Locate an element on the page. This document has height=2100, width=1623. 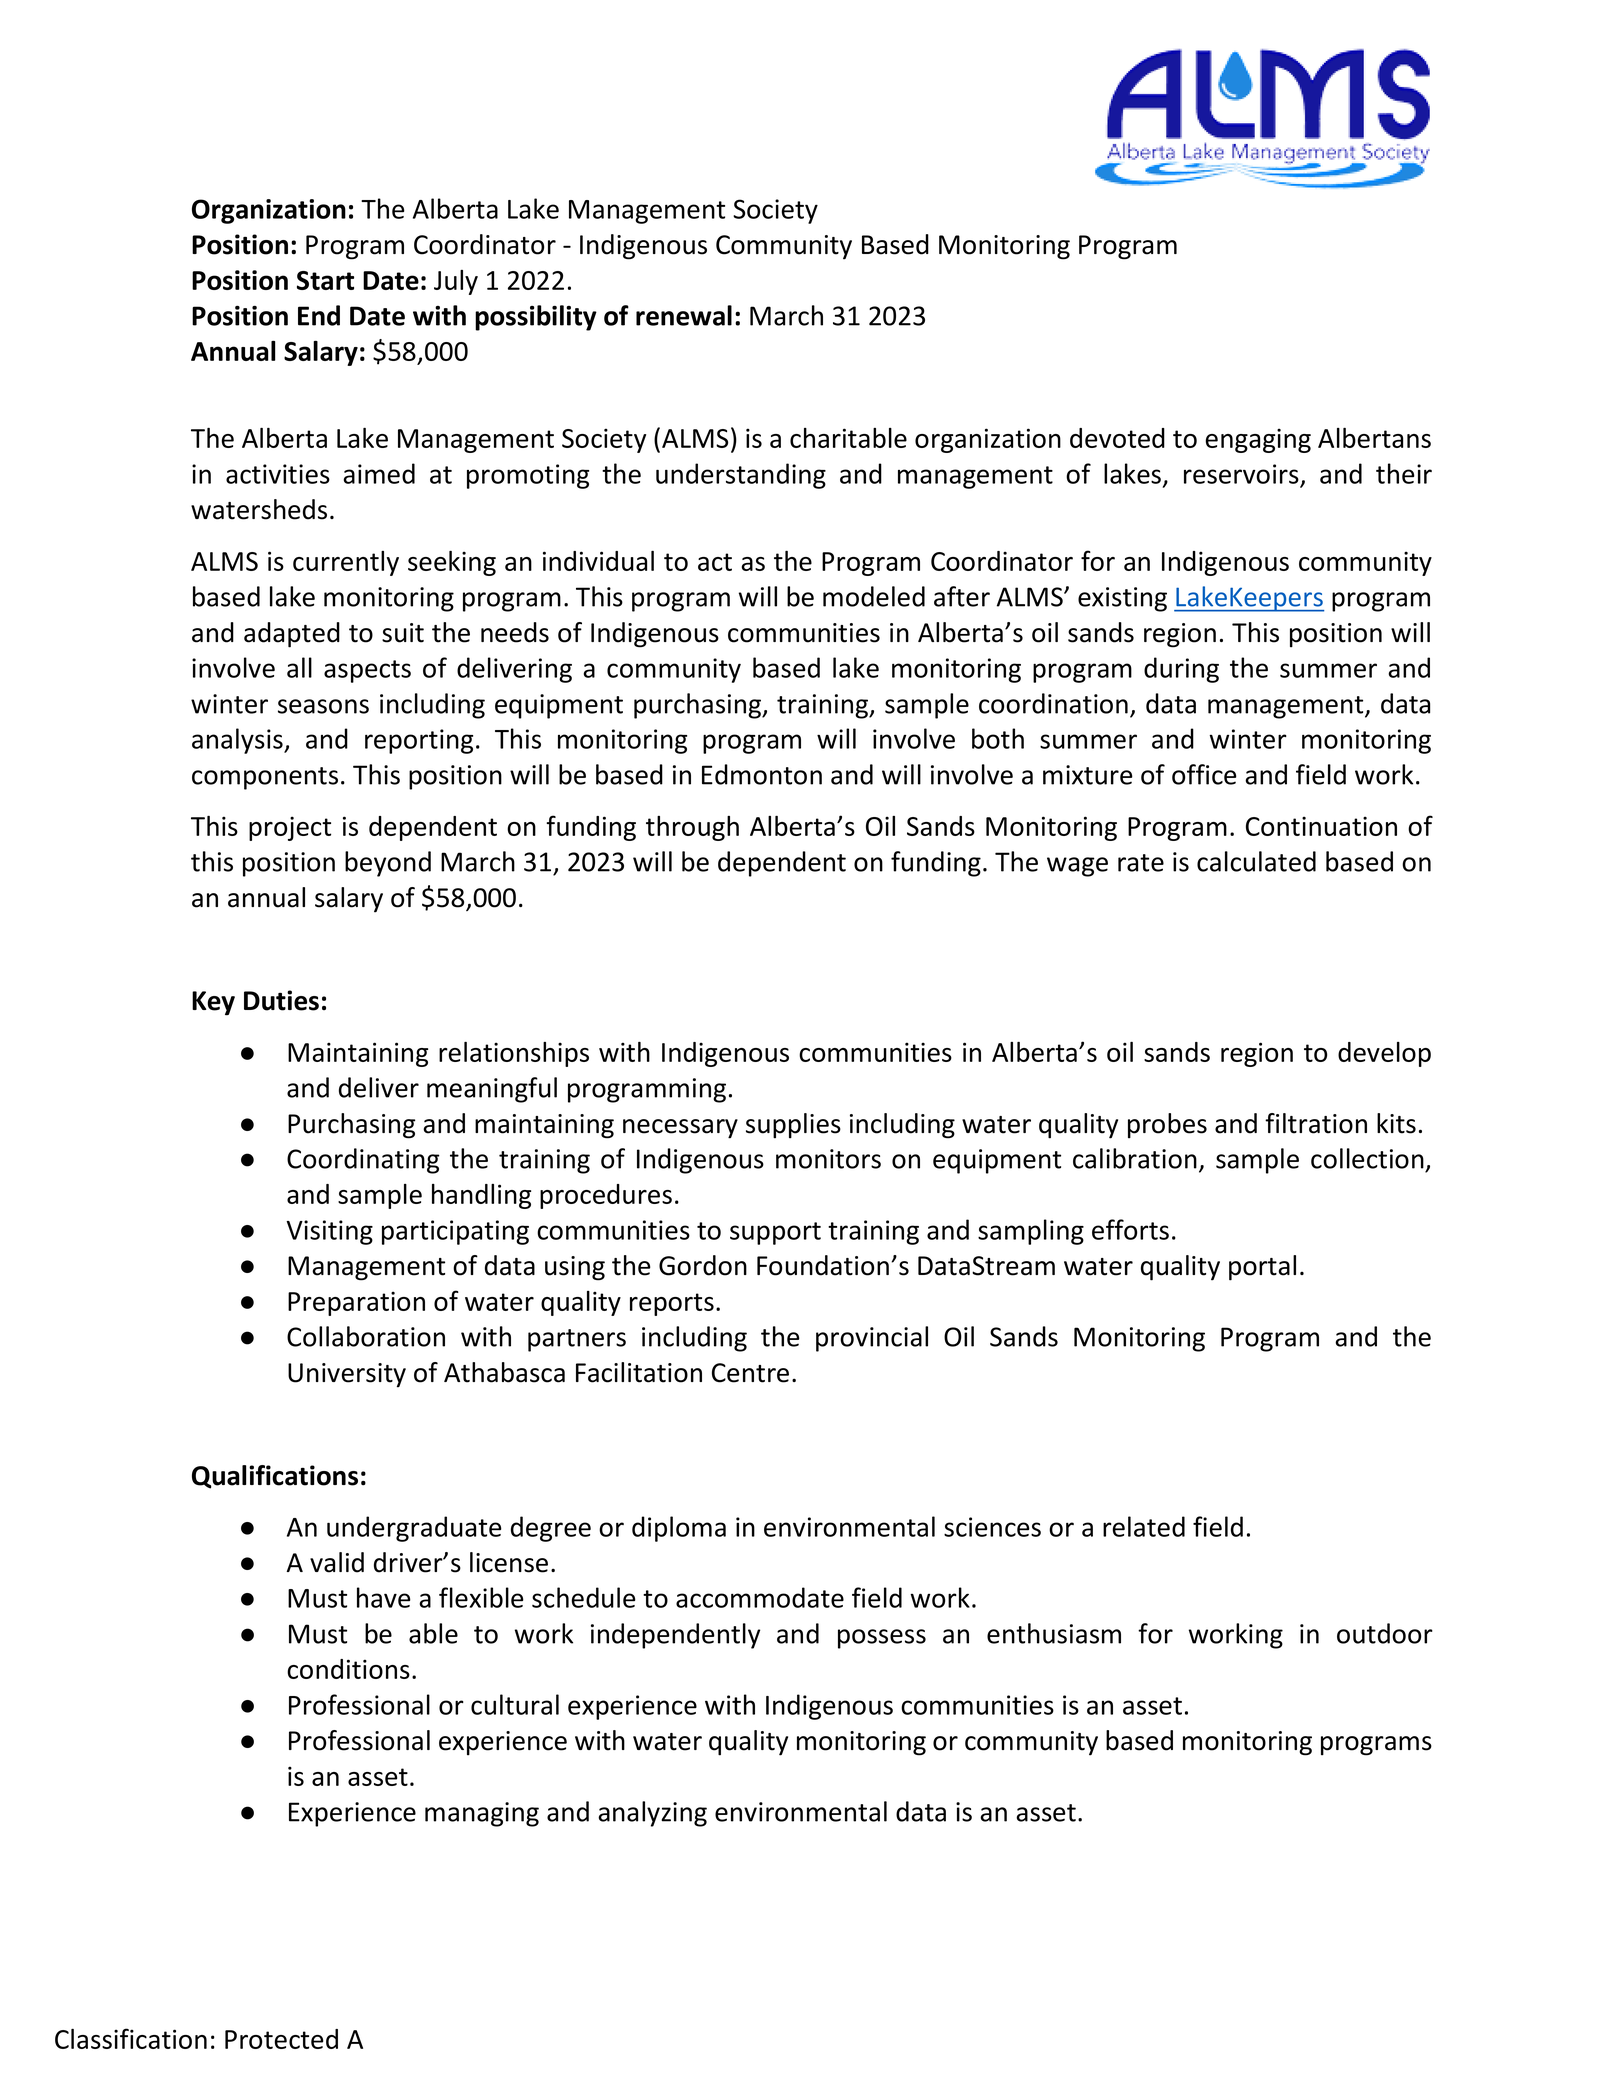
Protected is located at coordinates (281, 2039).
